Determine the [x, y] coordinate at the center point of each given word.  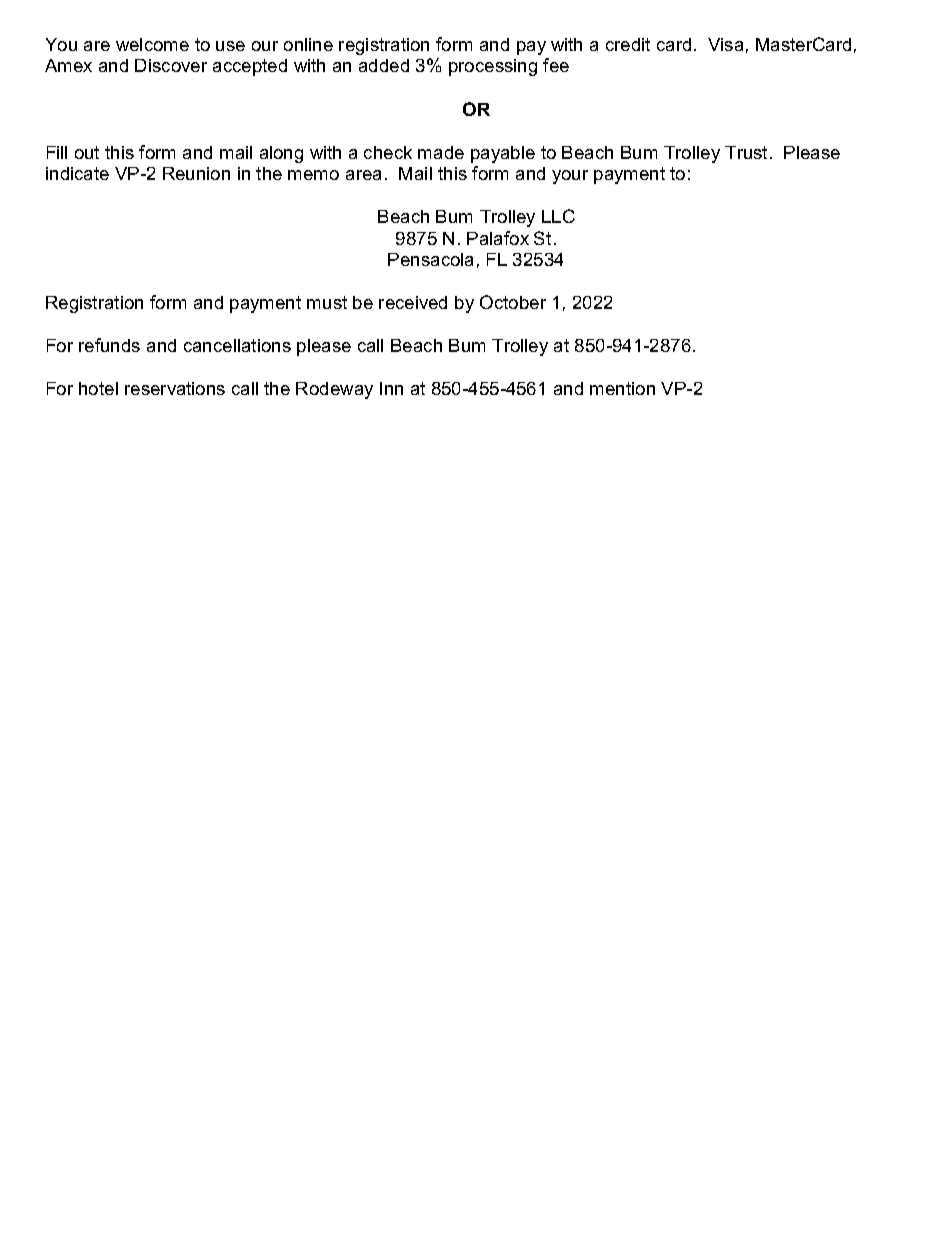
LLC [558, 216]
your [570, 177]
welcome [152, 44]
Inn [391, 388]
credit [628, 44]
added [384, 65]
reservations [175, 388]
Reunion [196, 173]
